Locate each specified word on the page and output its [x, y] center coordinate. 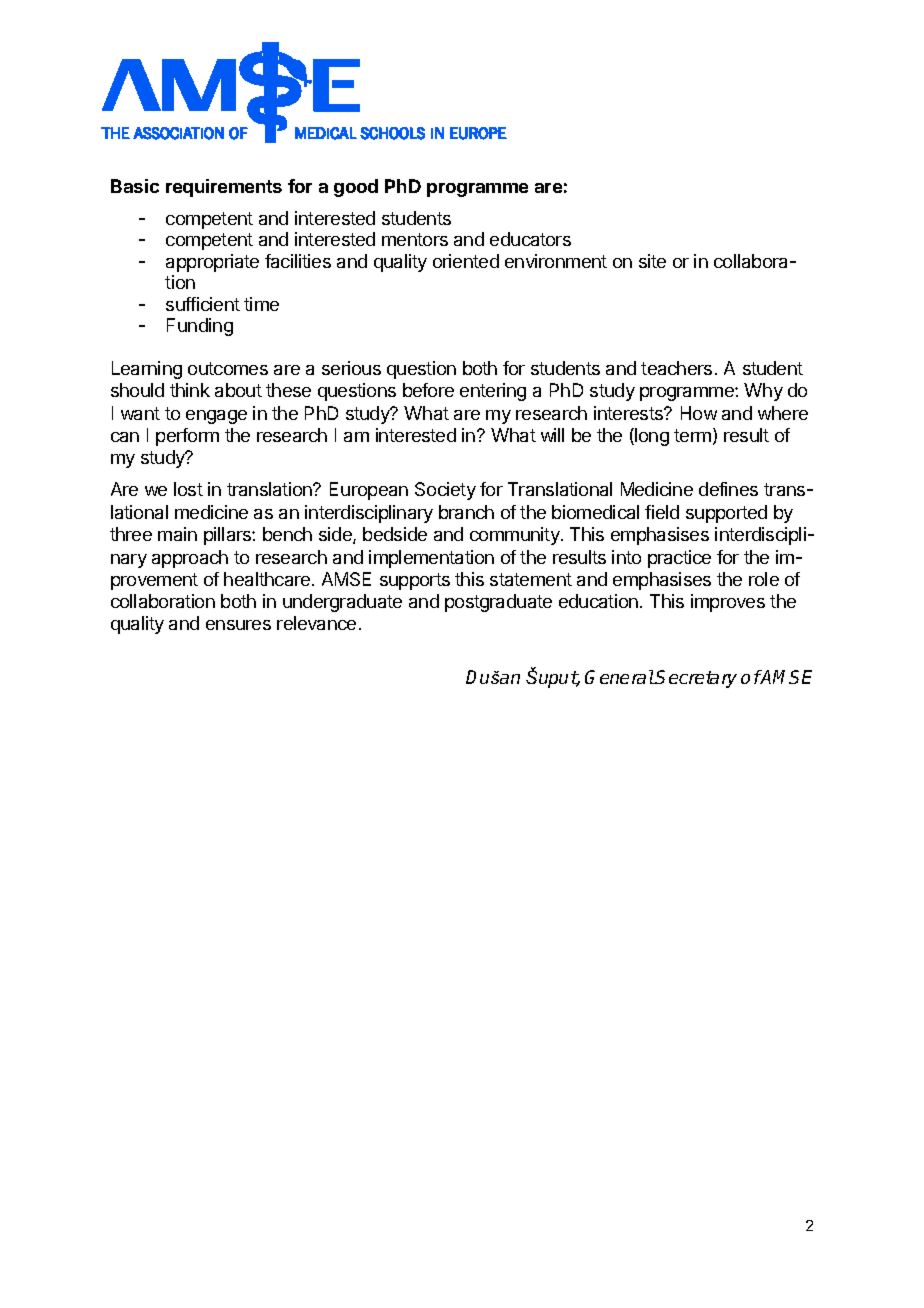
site [652, 261]
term [692, 435]
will [552, 435]
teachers [676, 368]
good [356, 188]
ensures [238, 625]
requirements [224, 188]
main [177, 534]
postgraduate [498, 603]
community [516, 536]
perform [187, 437]
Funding [200, 327]
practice [679, 559]
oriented [466, 261]
